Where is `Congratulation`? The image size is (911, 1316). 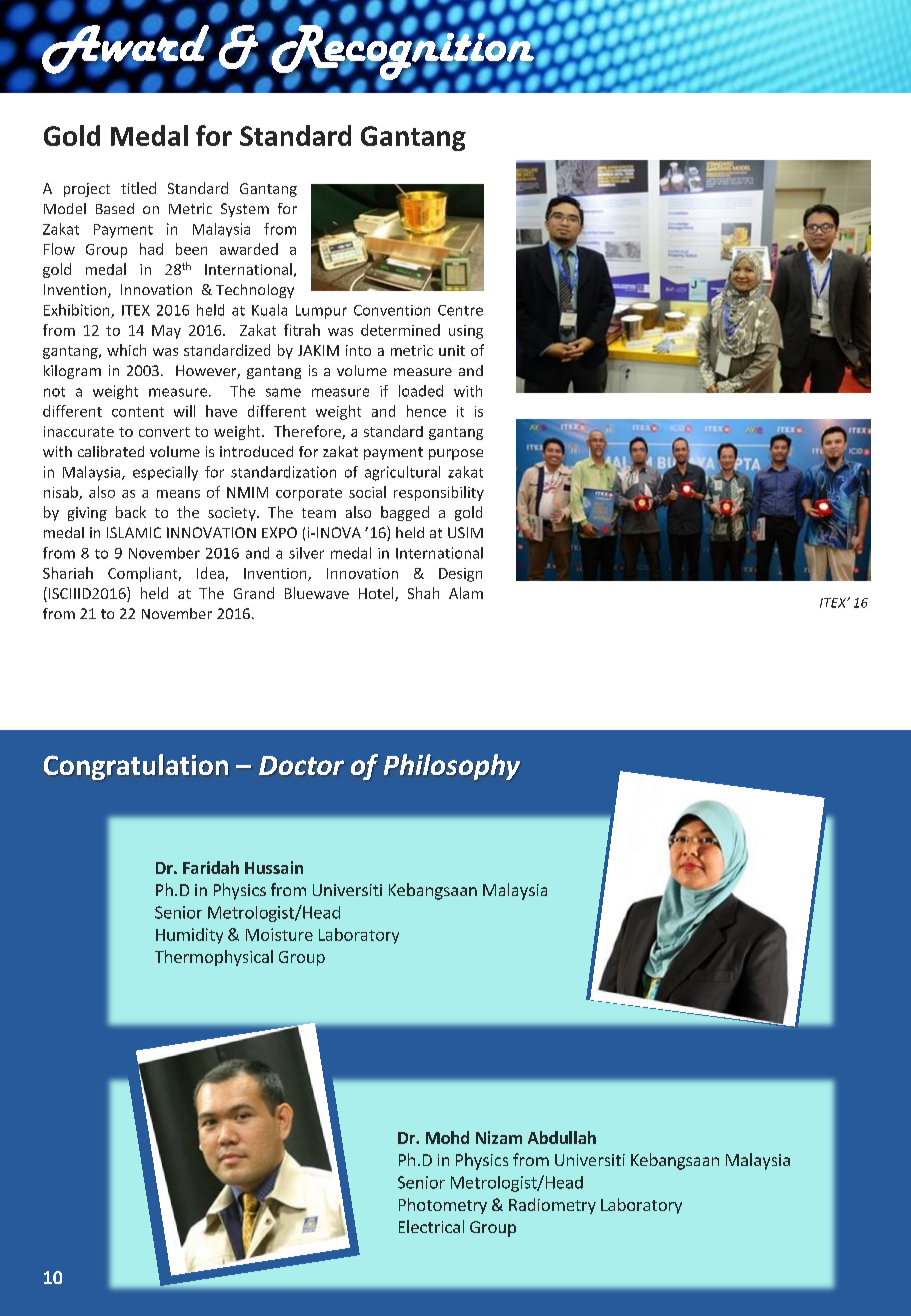 Congratulation is located at coordinates (136, 767).
